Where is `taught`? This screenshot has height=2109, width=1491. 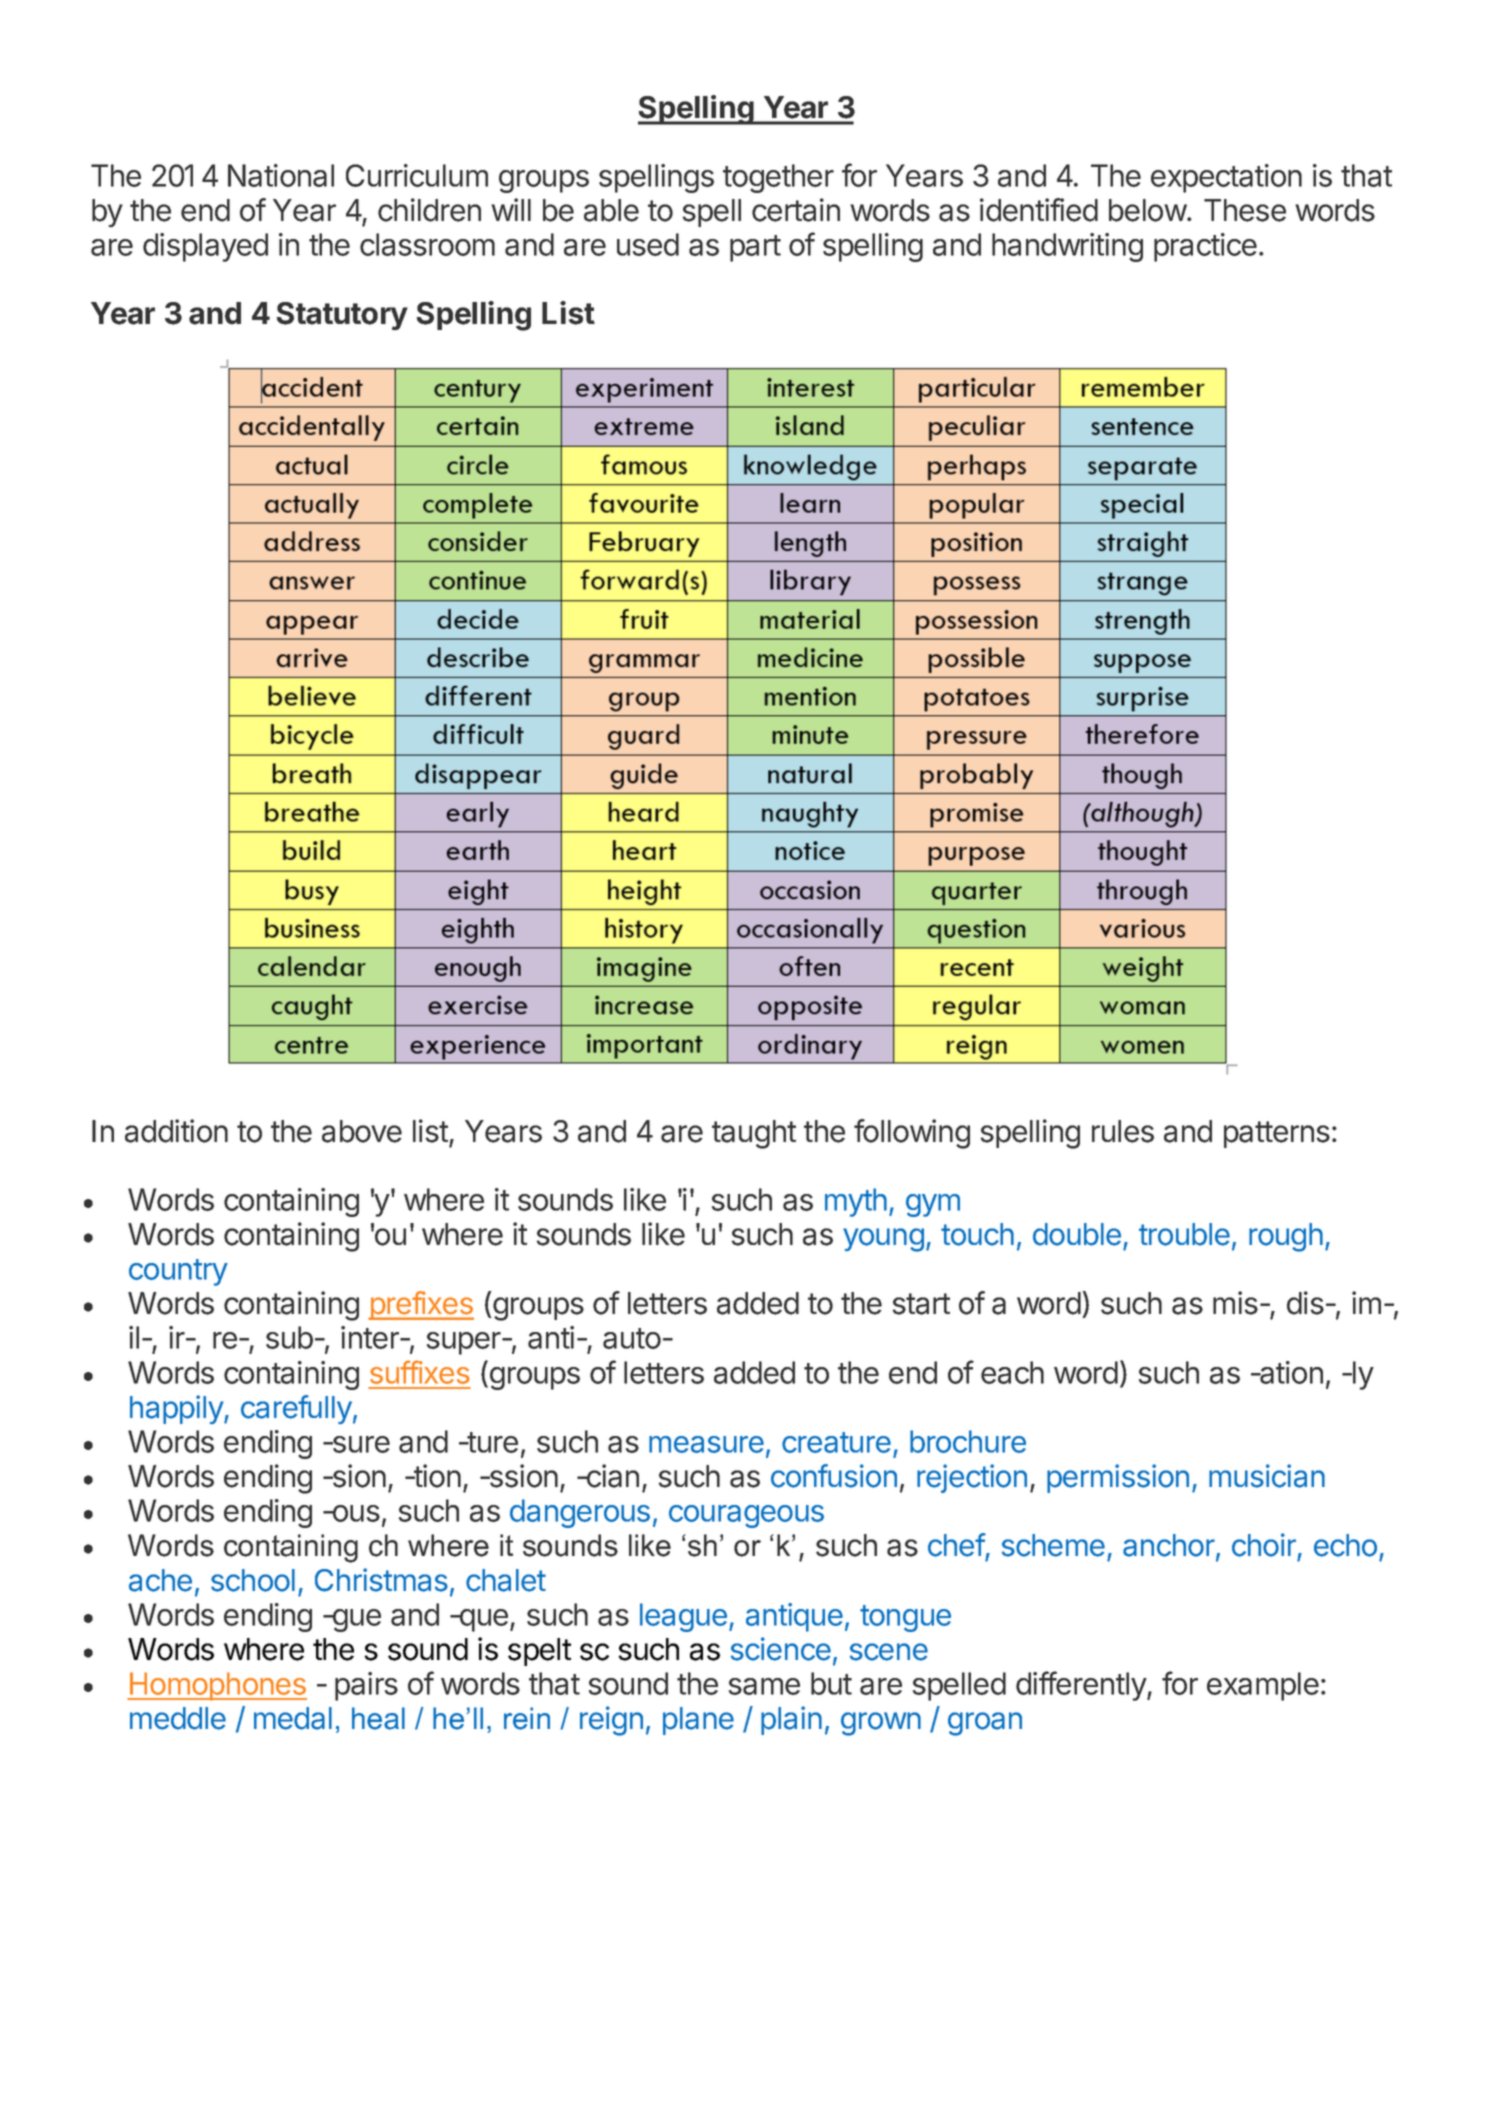
taught is located at coordinates (754, 1134).
